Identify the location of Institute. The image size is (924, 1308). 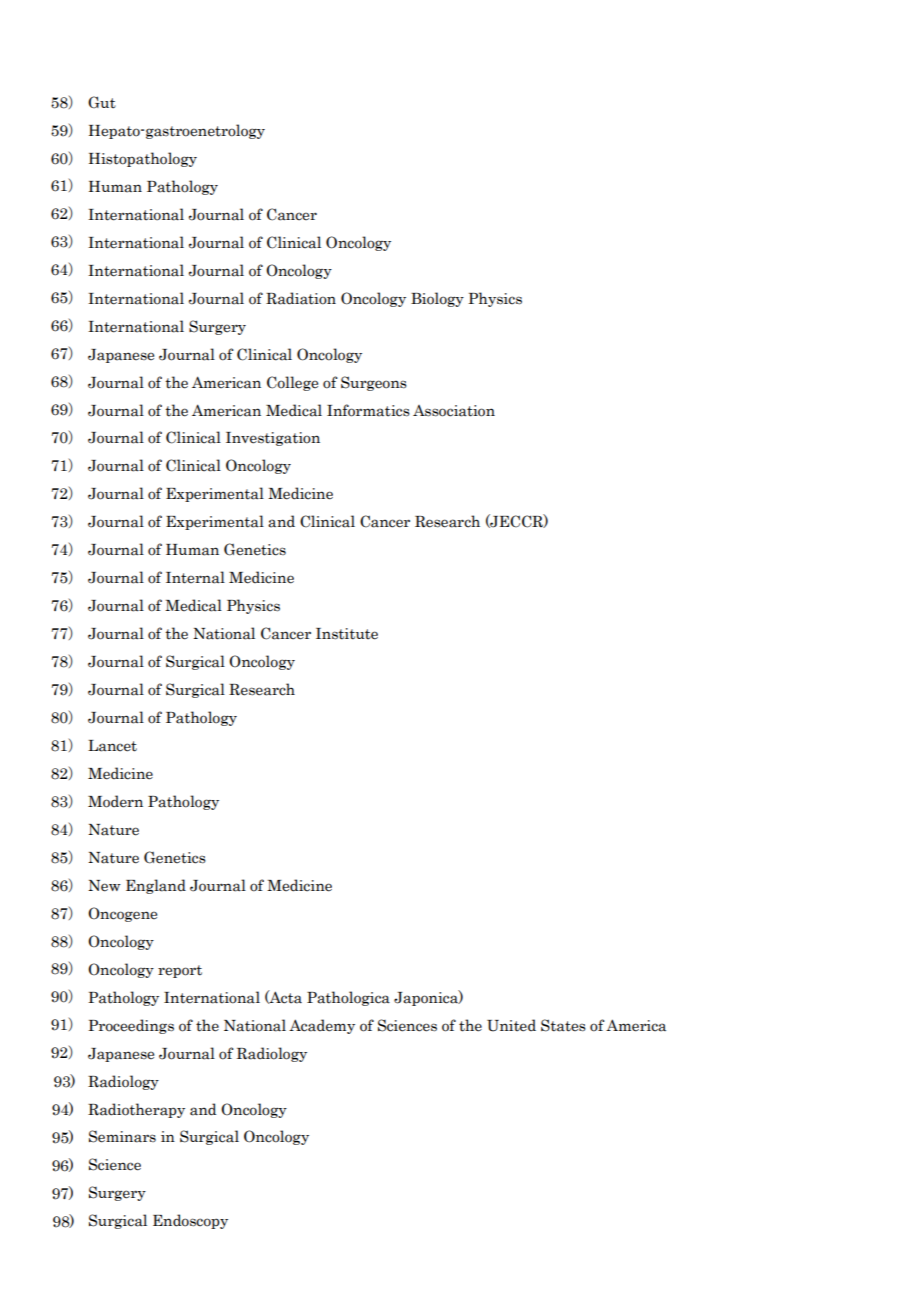
(347, 634).
